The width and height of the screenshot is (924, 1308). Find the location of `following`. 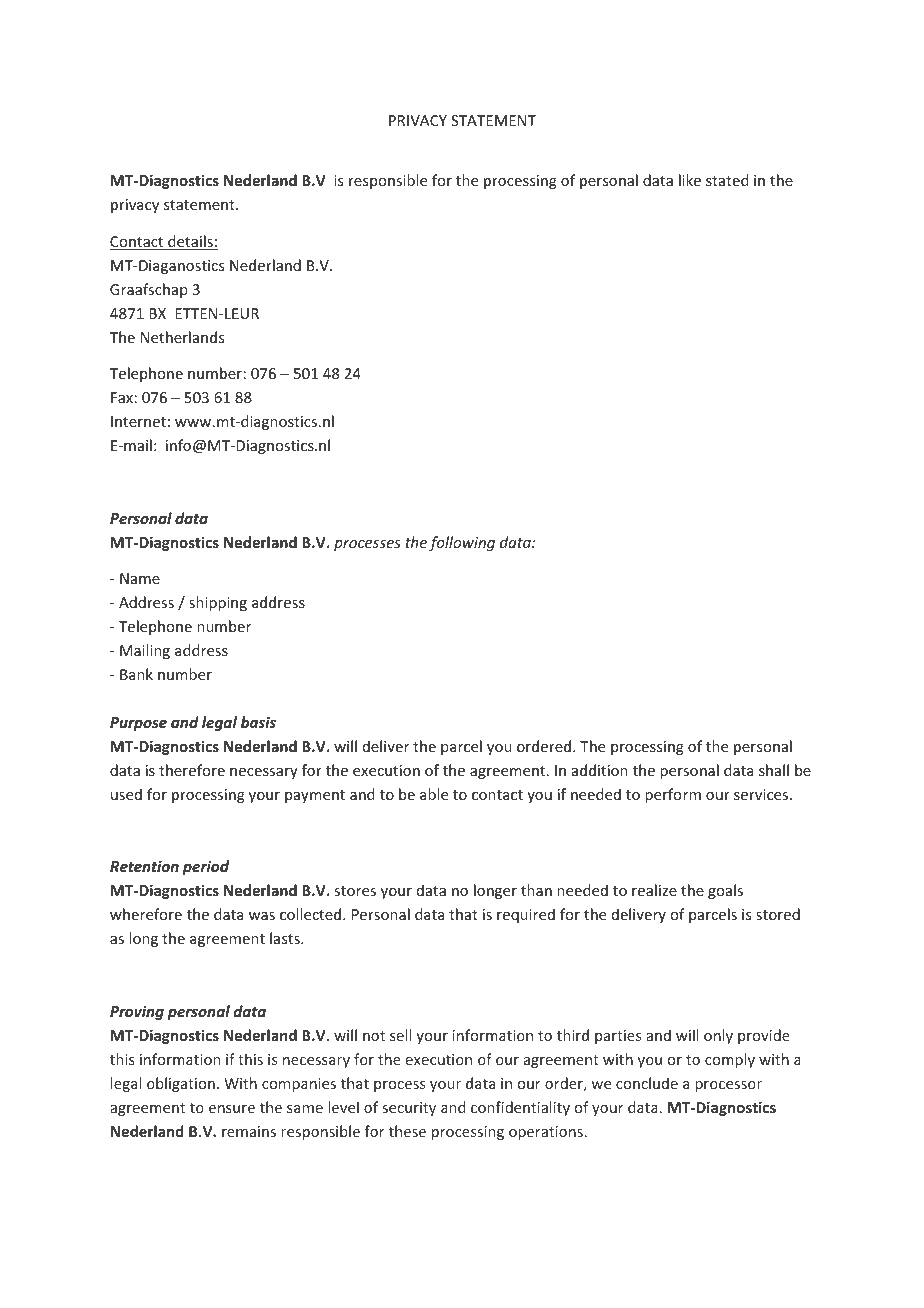

following is located at coordinates (462, 543).
